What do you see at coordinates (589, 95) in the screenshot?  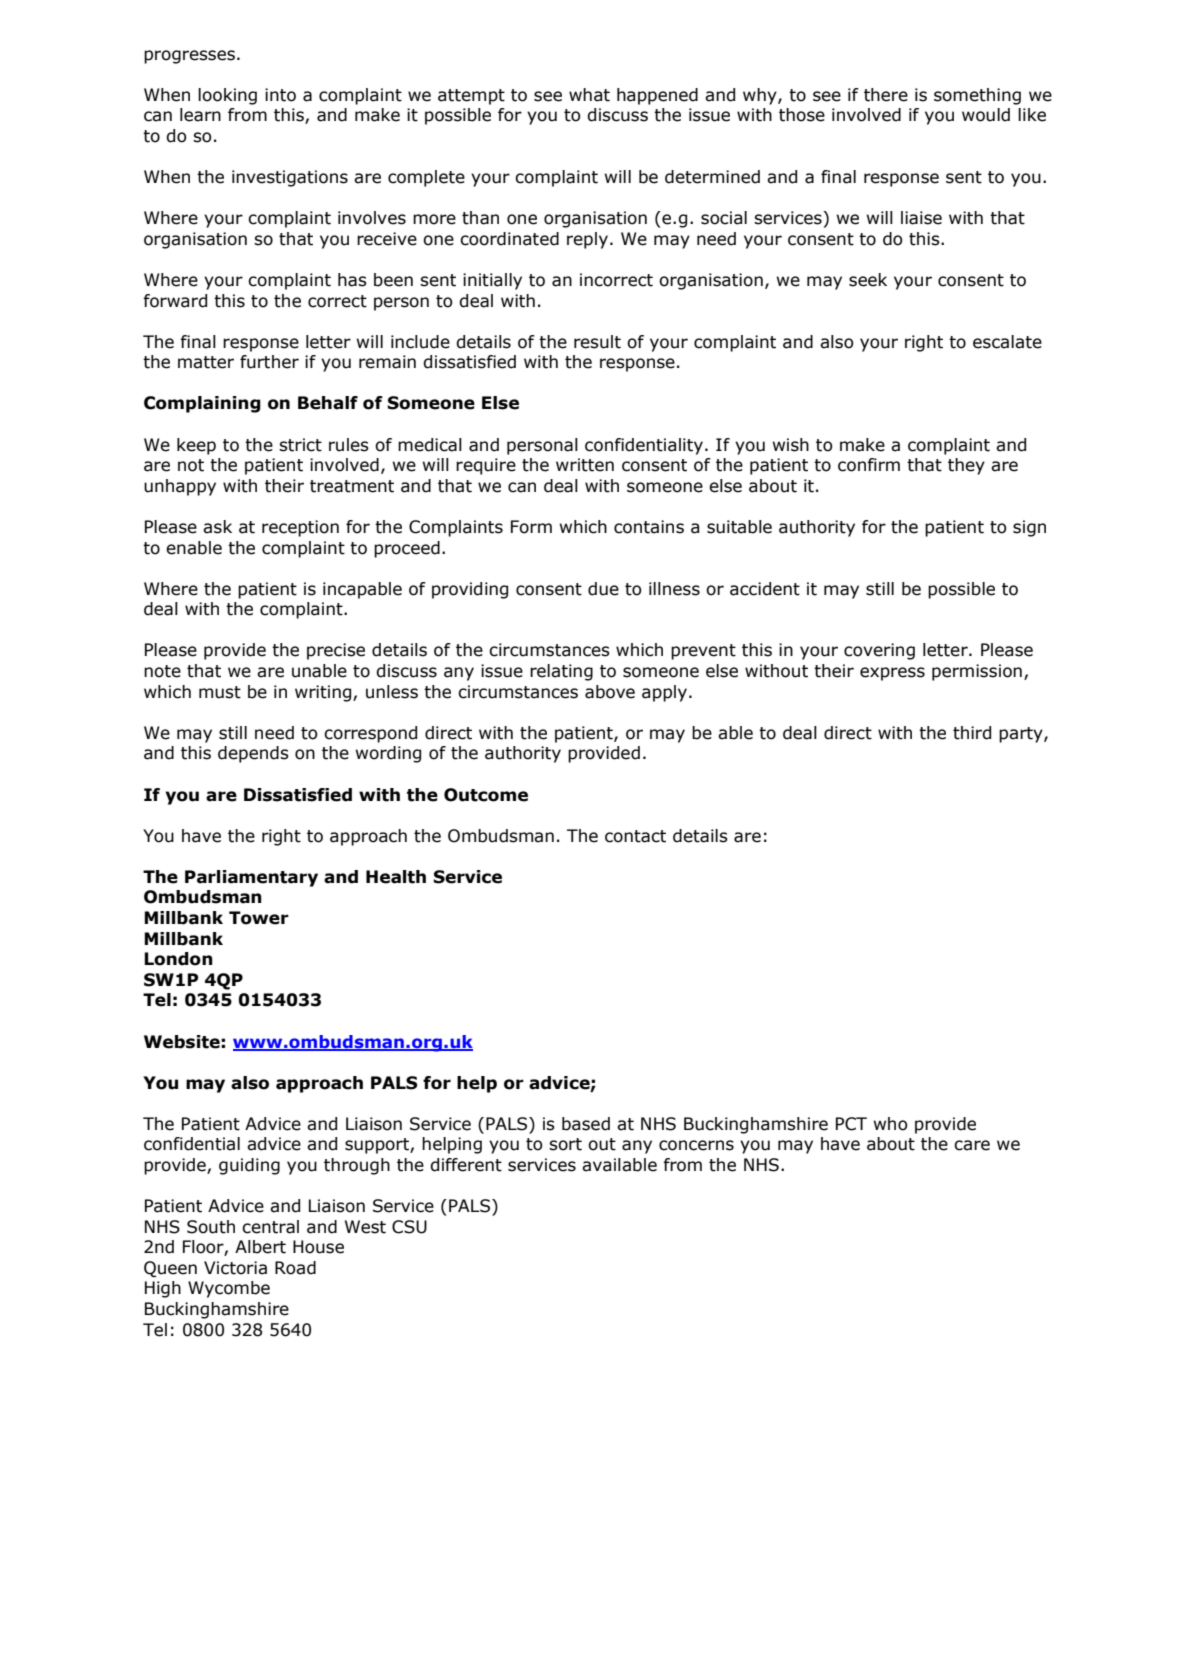 I see `what` at bounding box center [589, 95].
